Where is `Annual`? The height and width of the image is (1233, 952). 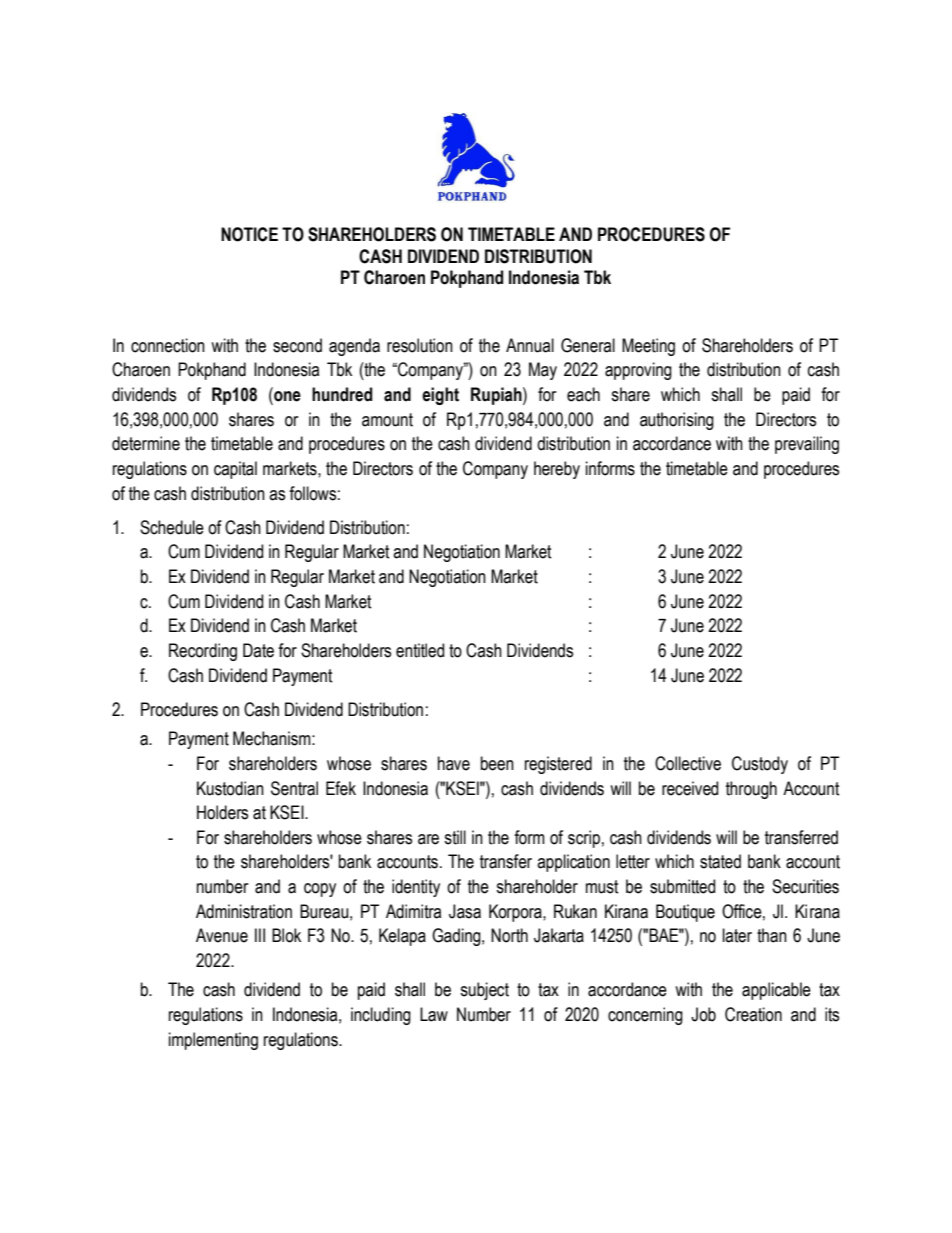 Annual is located at coordinates (530, 345).
